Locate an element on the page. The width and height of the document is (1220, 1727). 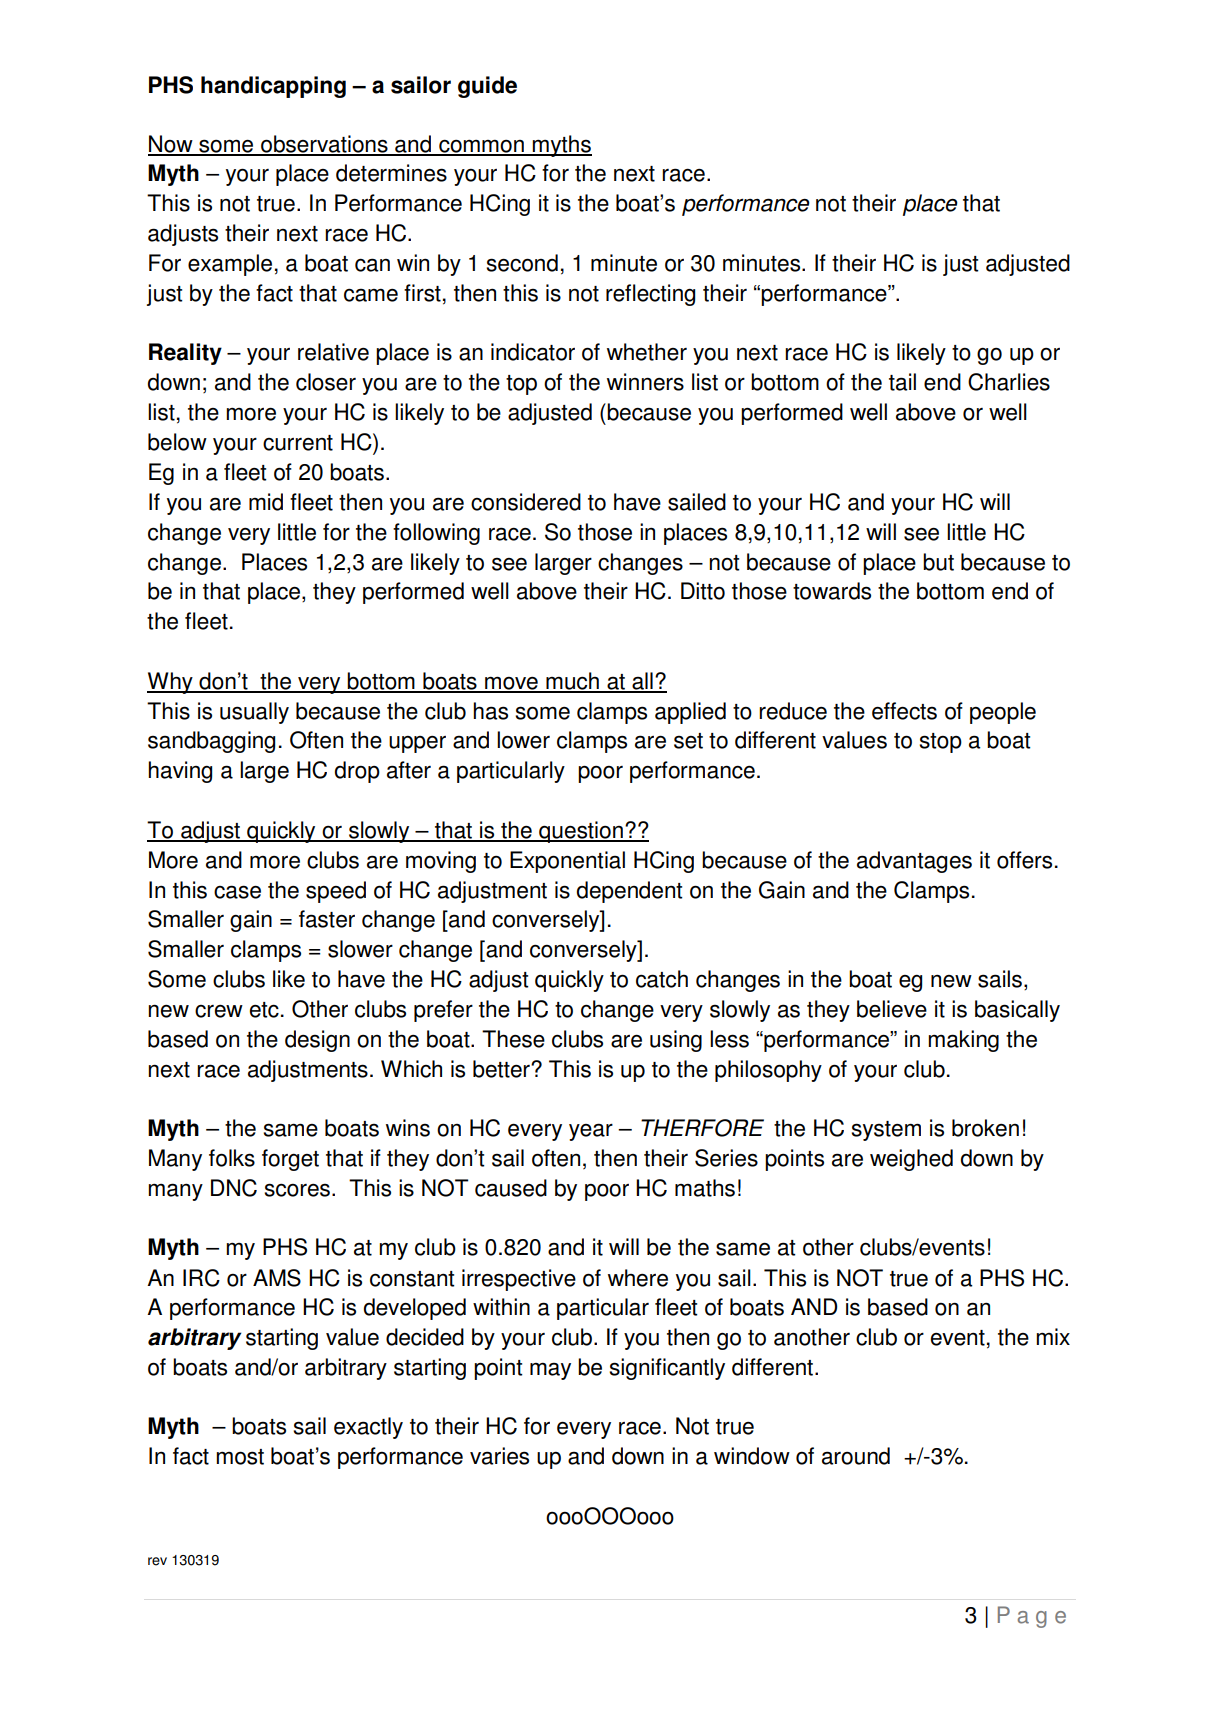
but is located at coordinates (938, 562).
